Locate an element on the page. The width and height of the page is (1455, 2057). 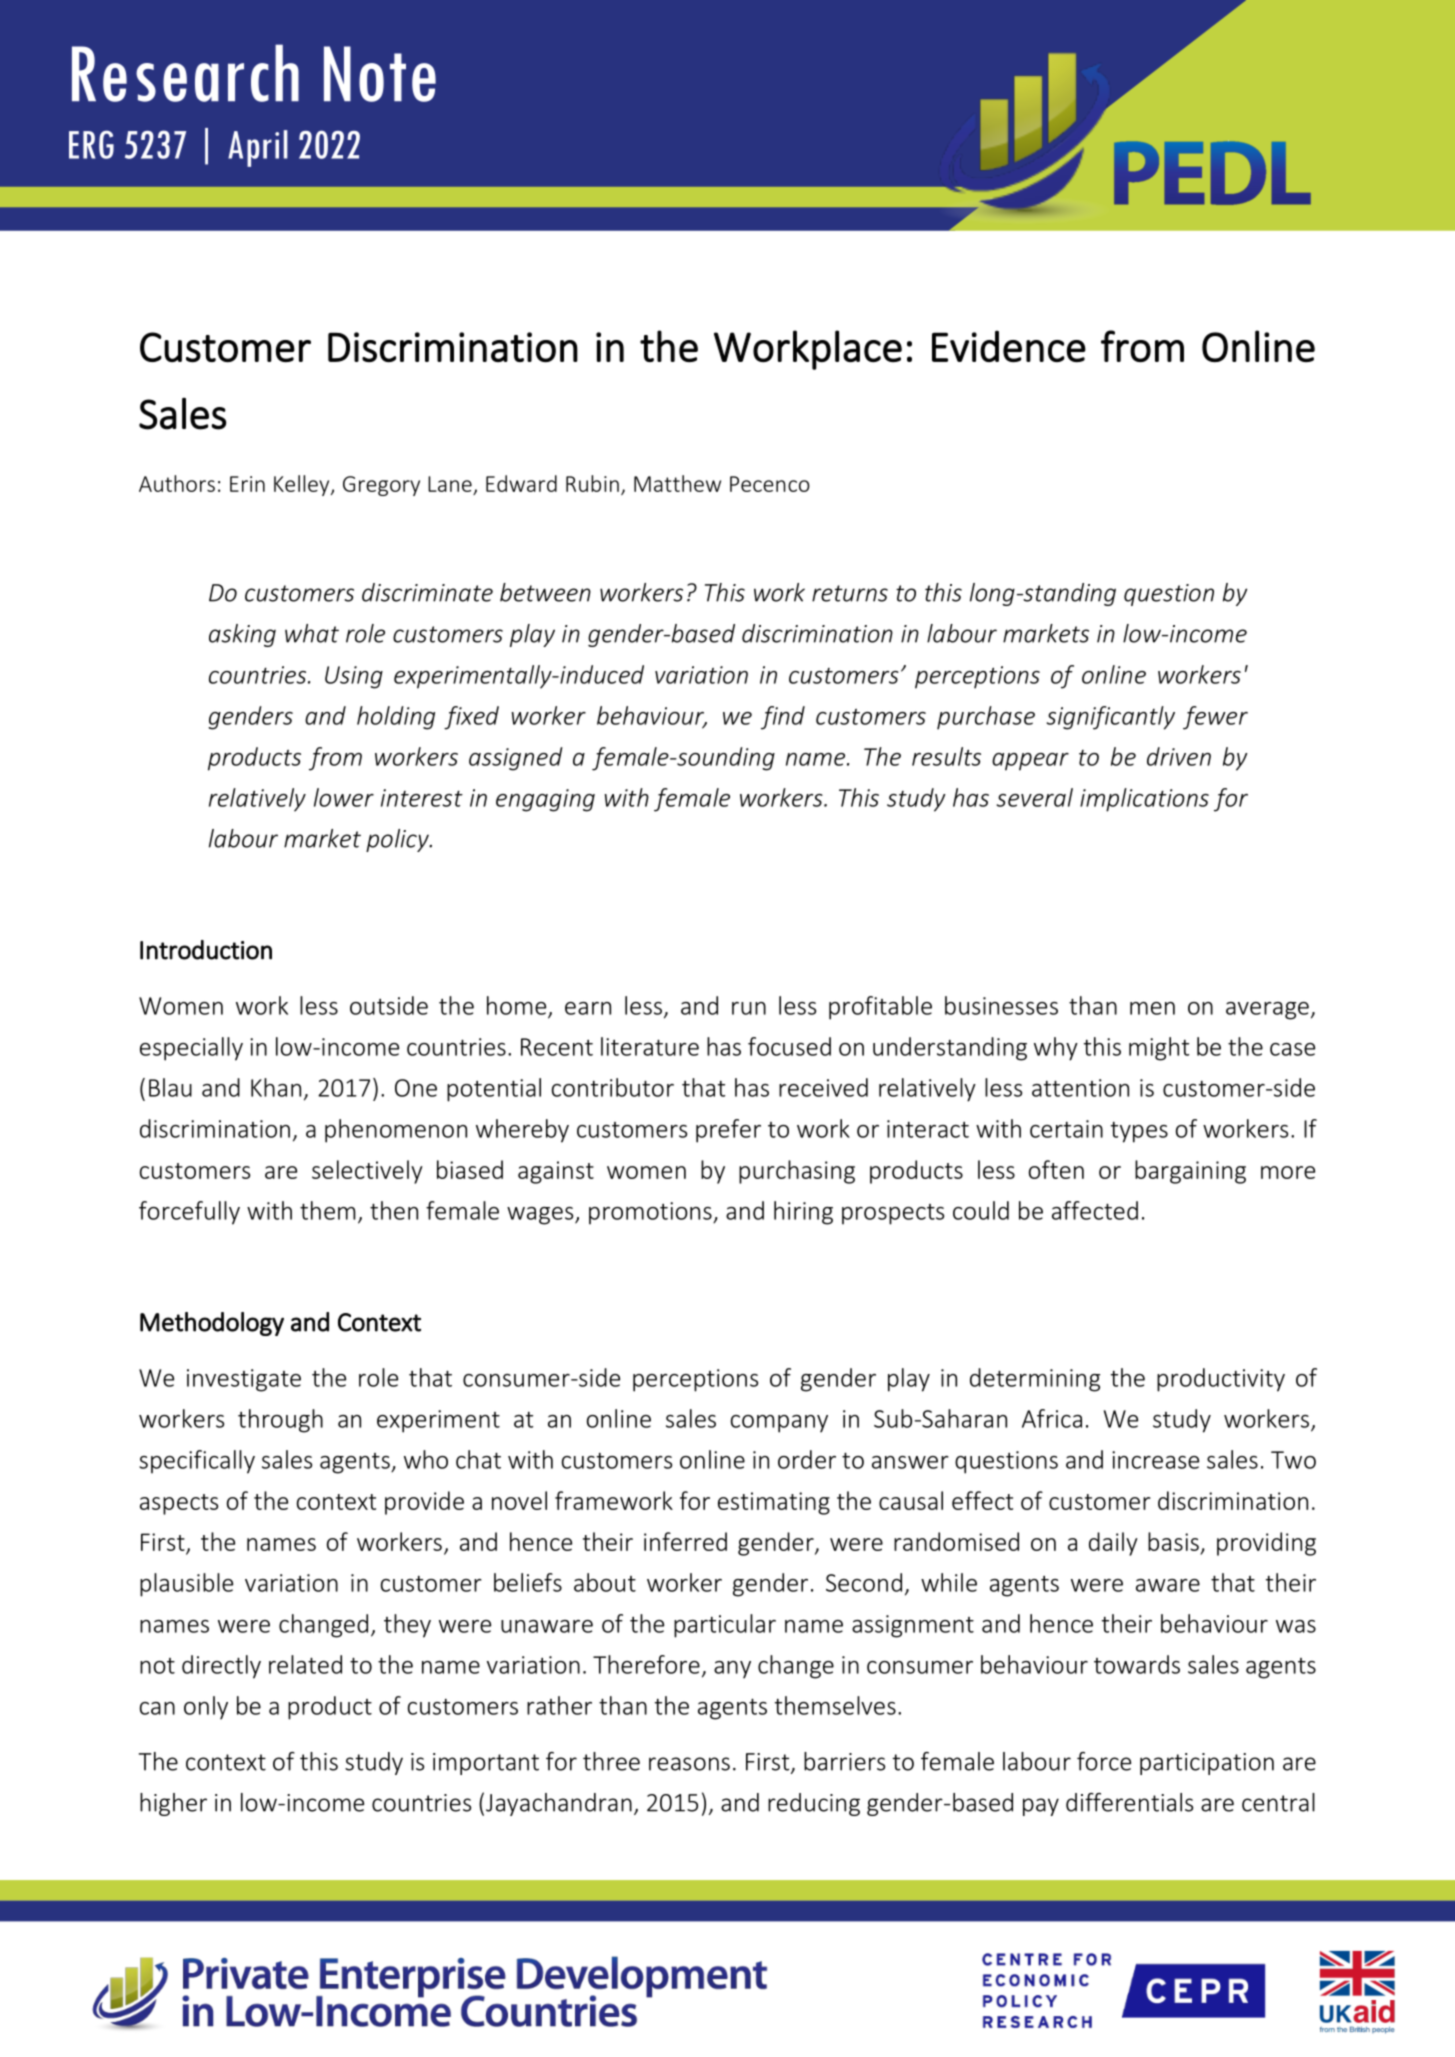
determining is located at coordinates (1035, 1380).
